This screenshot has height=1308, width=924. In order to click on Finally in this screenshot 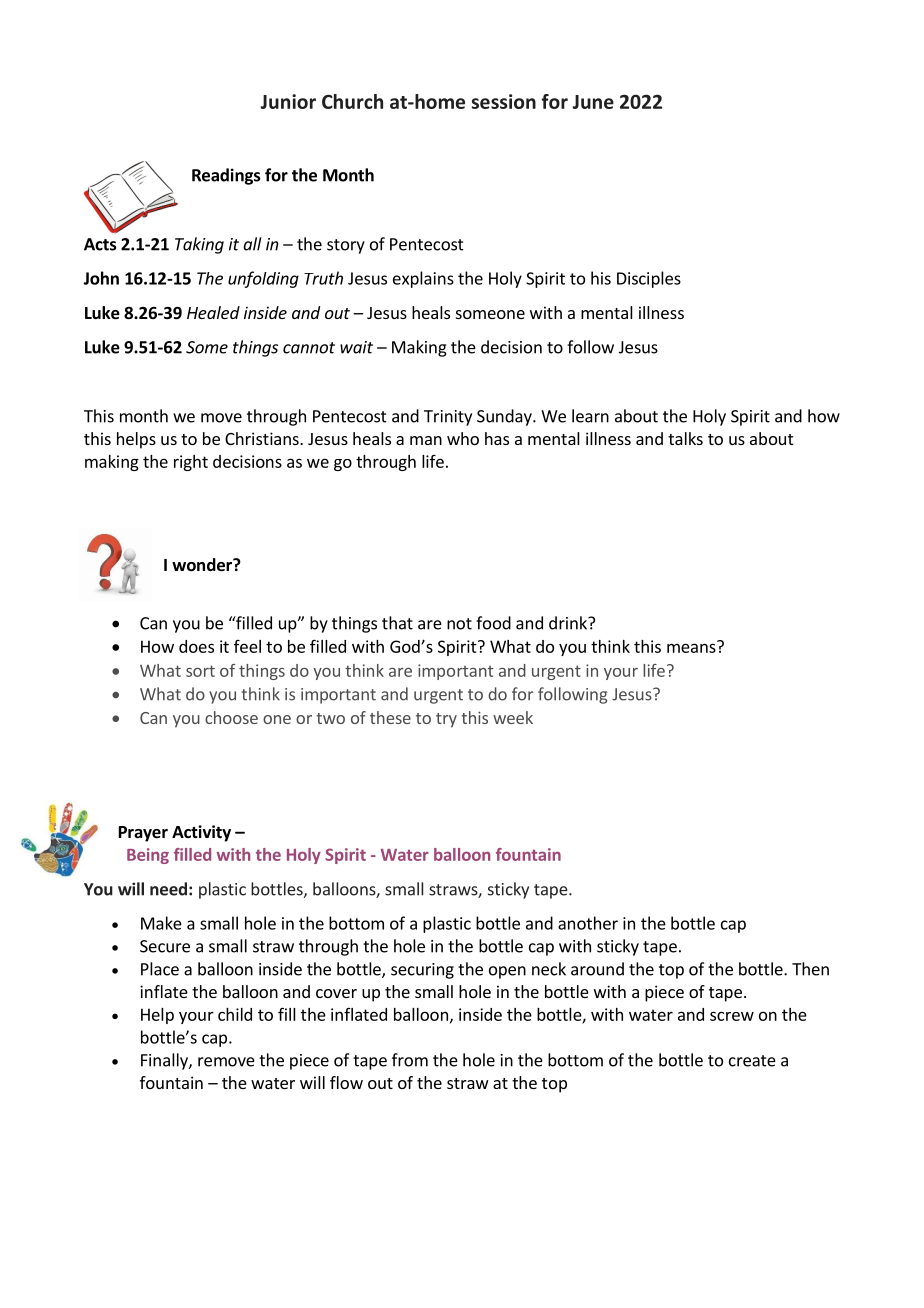, I will do `click(165, 1061)`.
